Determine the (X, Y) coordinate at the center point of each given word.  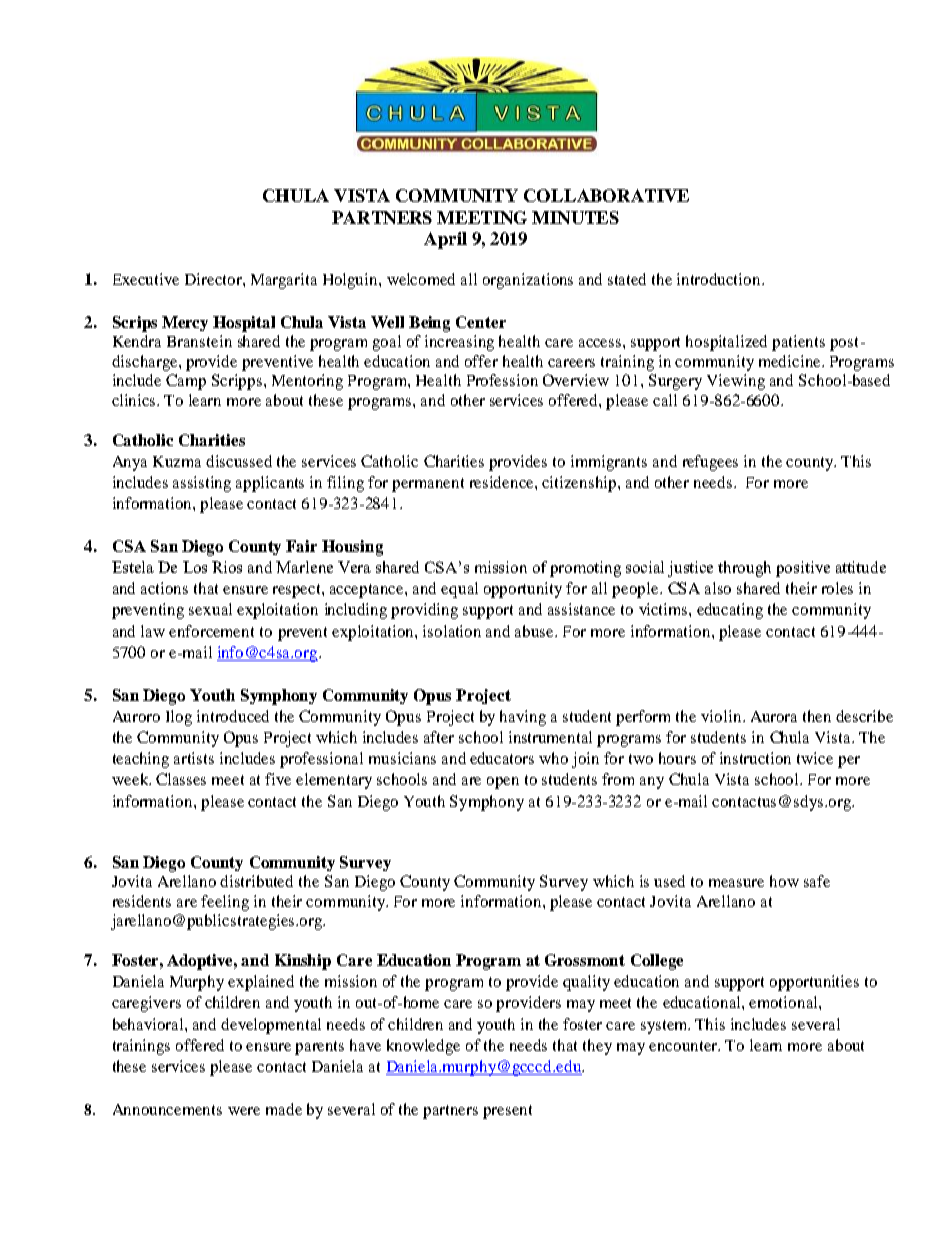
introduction (720, 279)
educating (730, 611)
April (445, 240)
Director (214, 279)
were (244, 1111)
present (507, 1112)
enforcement (211, 631)
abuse (536, 631)
